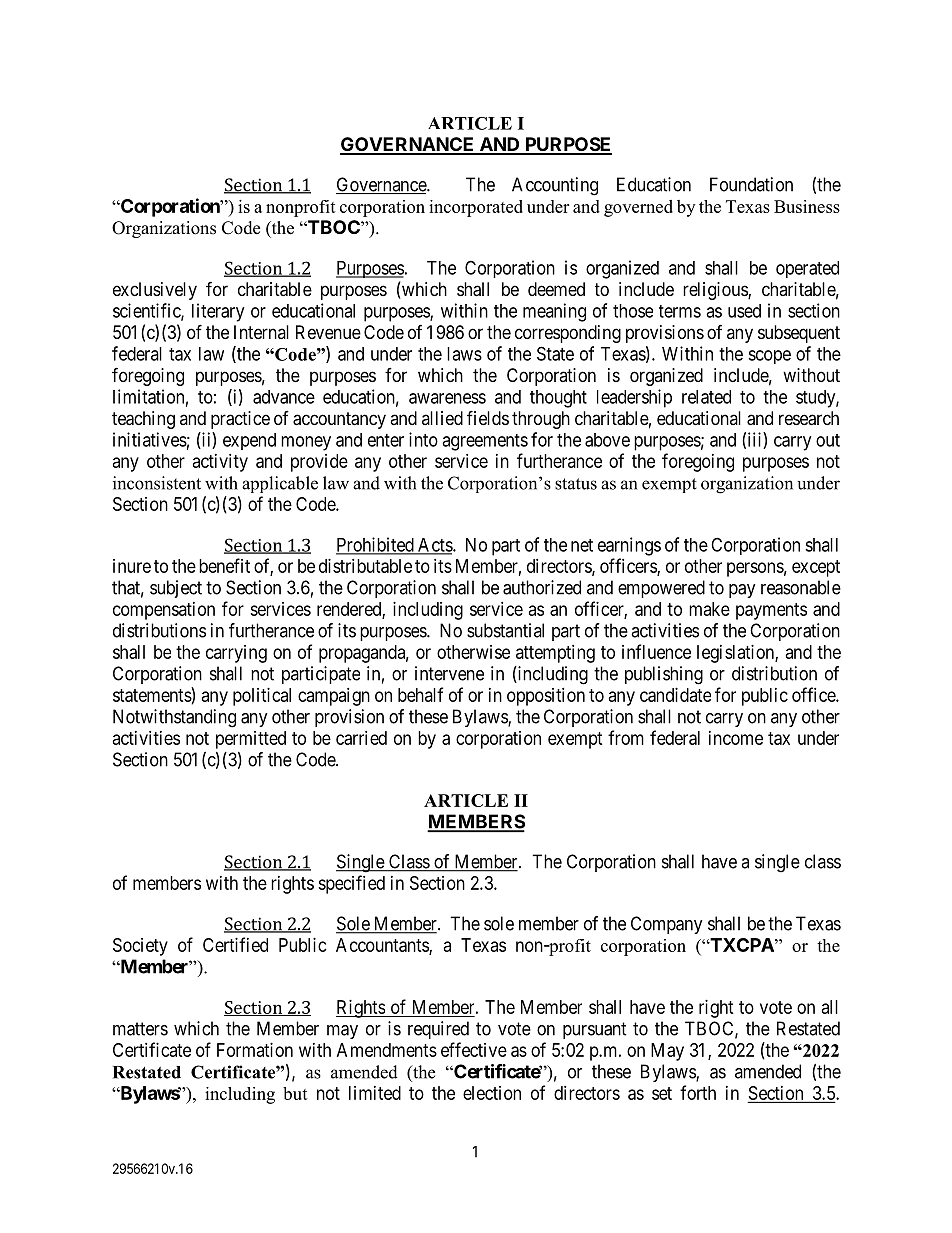 This page has height=1233, width=952. What do you see at coordinates (220, 463) in the page?
I see `activity` at bounding box center [220, 463].
